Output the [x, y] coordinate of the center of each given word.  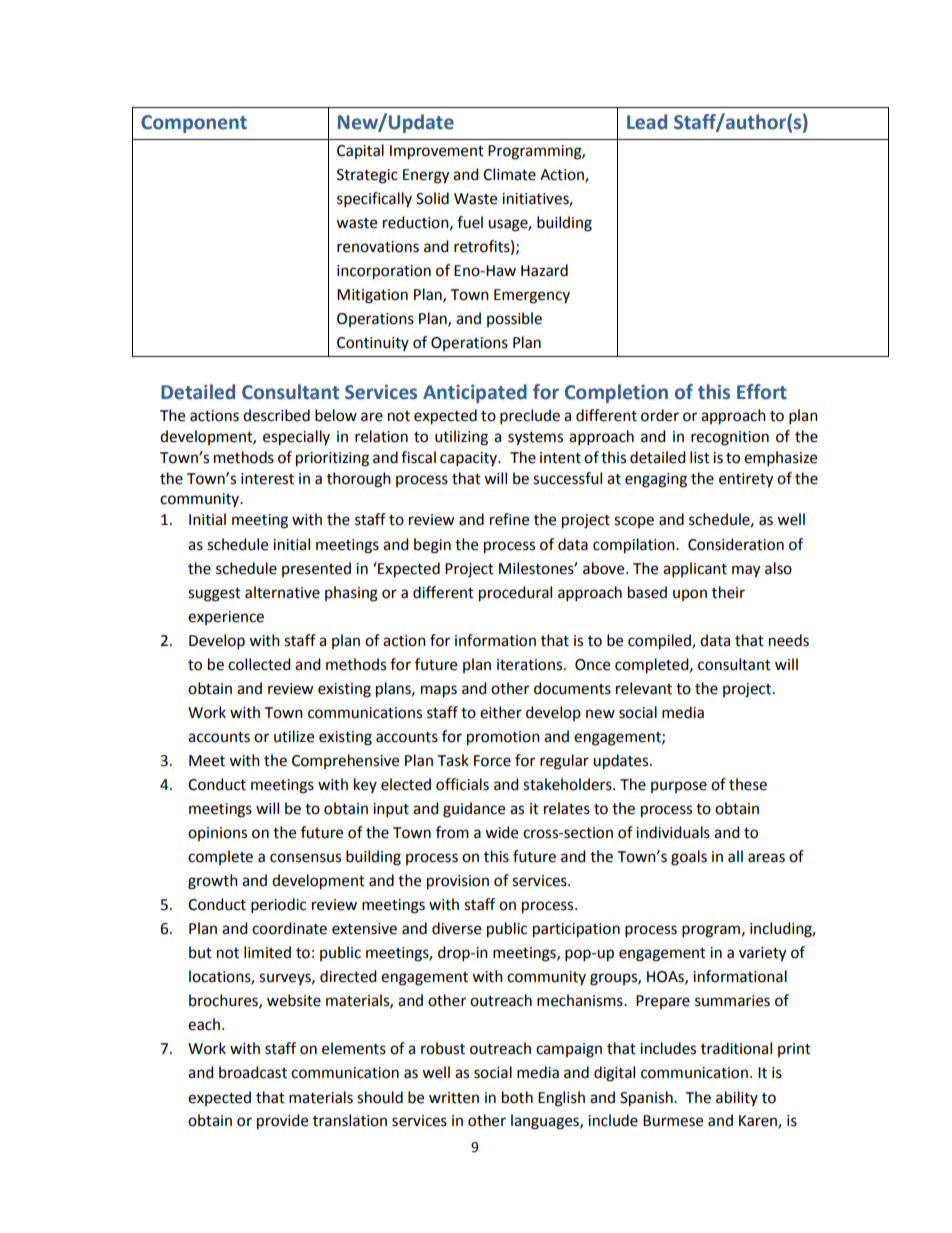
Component [194, 124]
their [728, 592]
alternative [282, 592]
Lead [647, 122]
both [517, 1097]
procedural [515, 594]
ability [737, 1098]
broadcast [253, 1072]
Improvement [437, 152]
